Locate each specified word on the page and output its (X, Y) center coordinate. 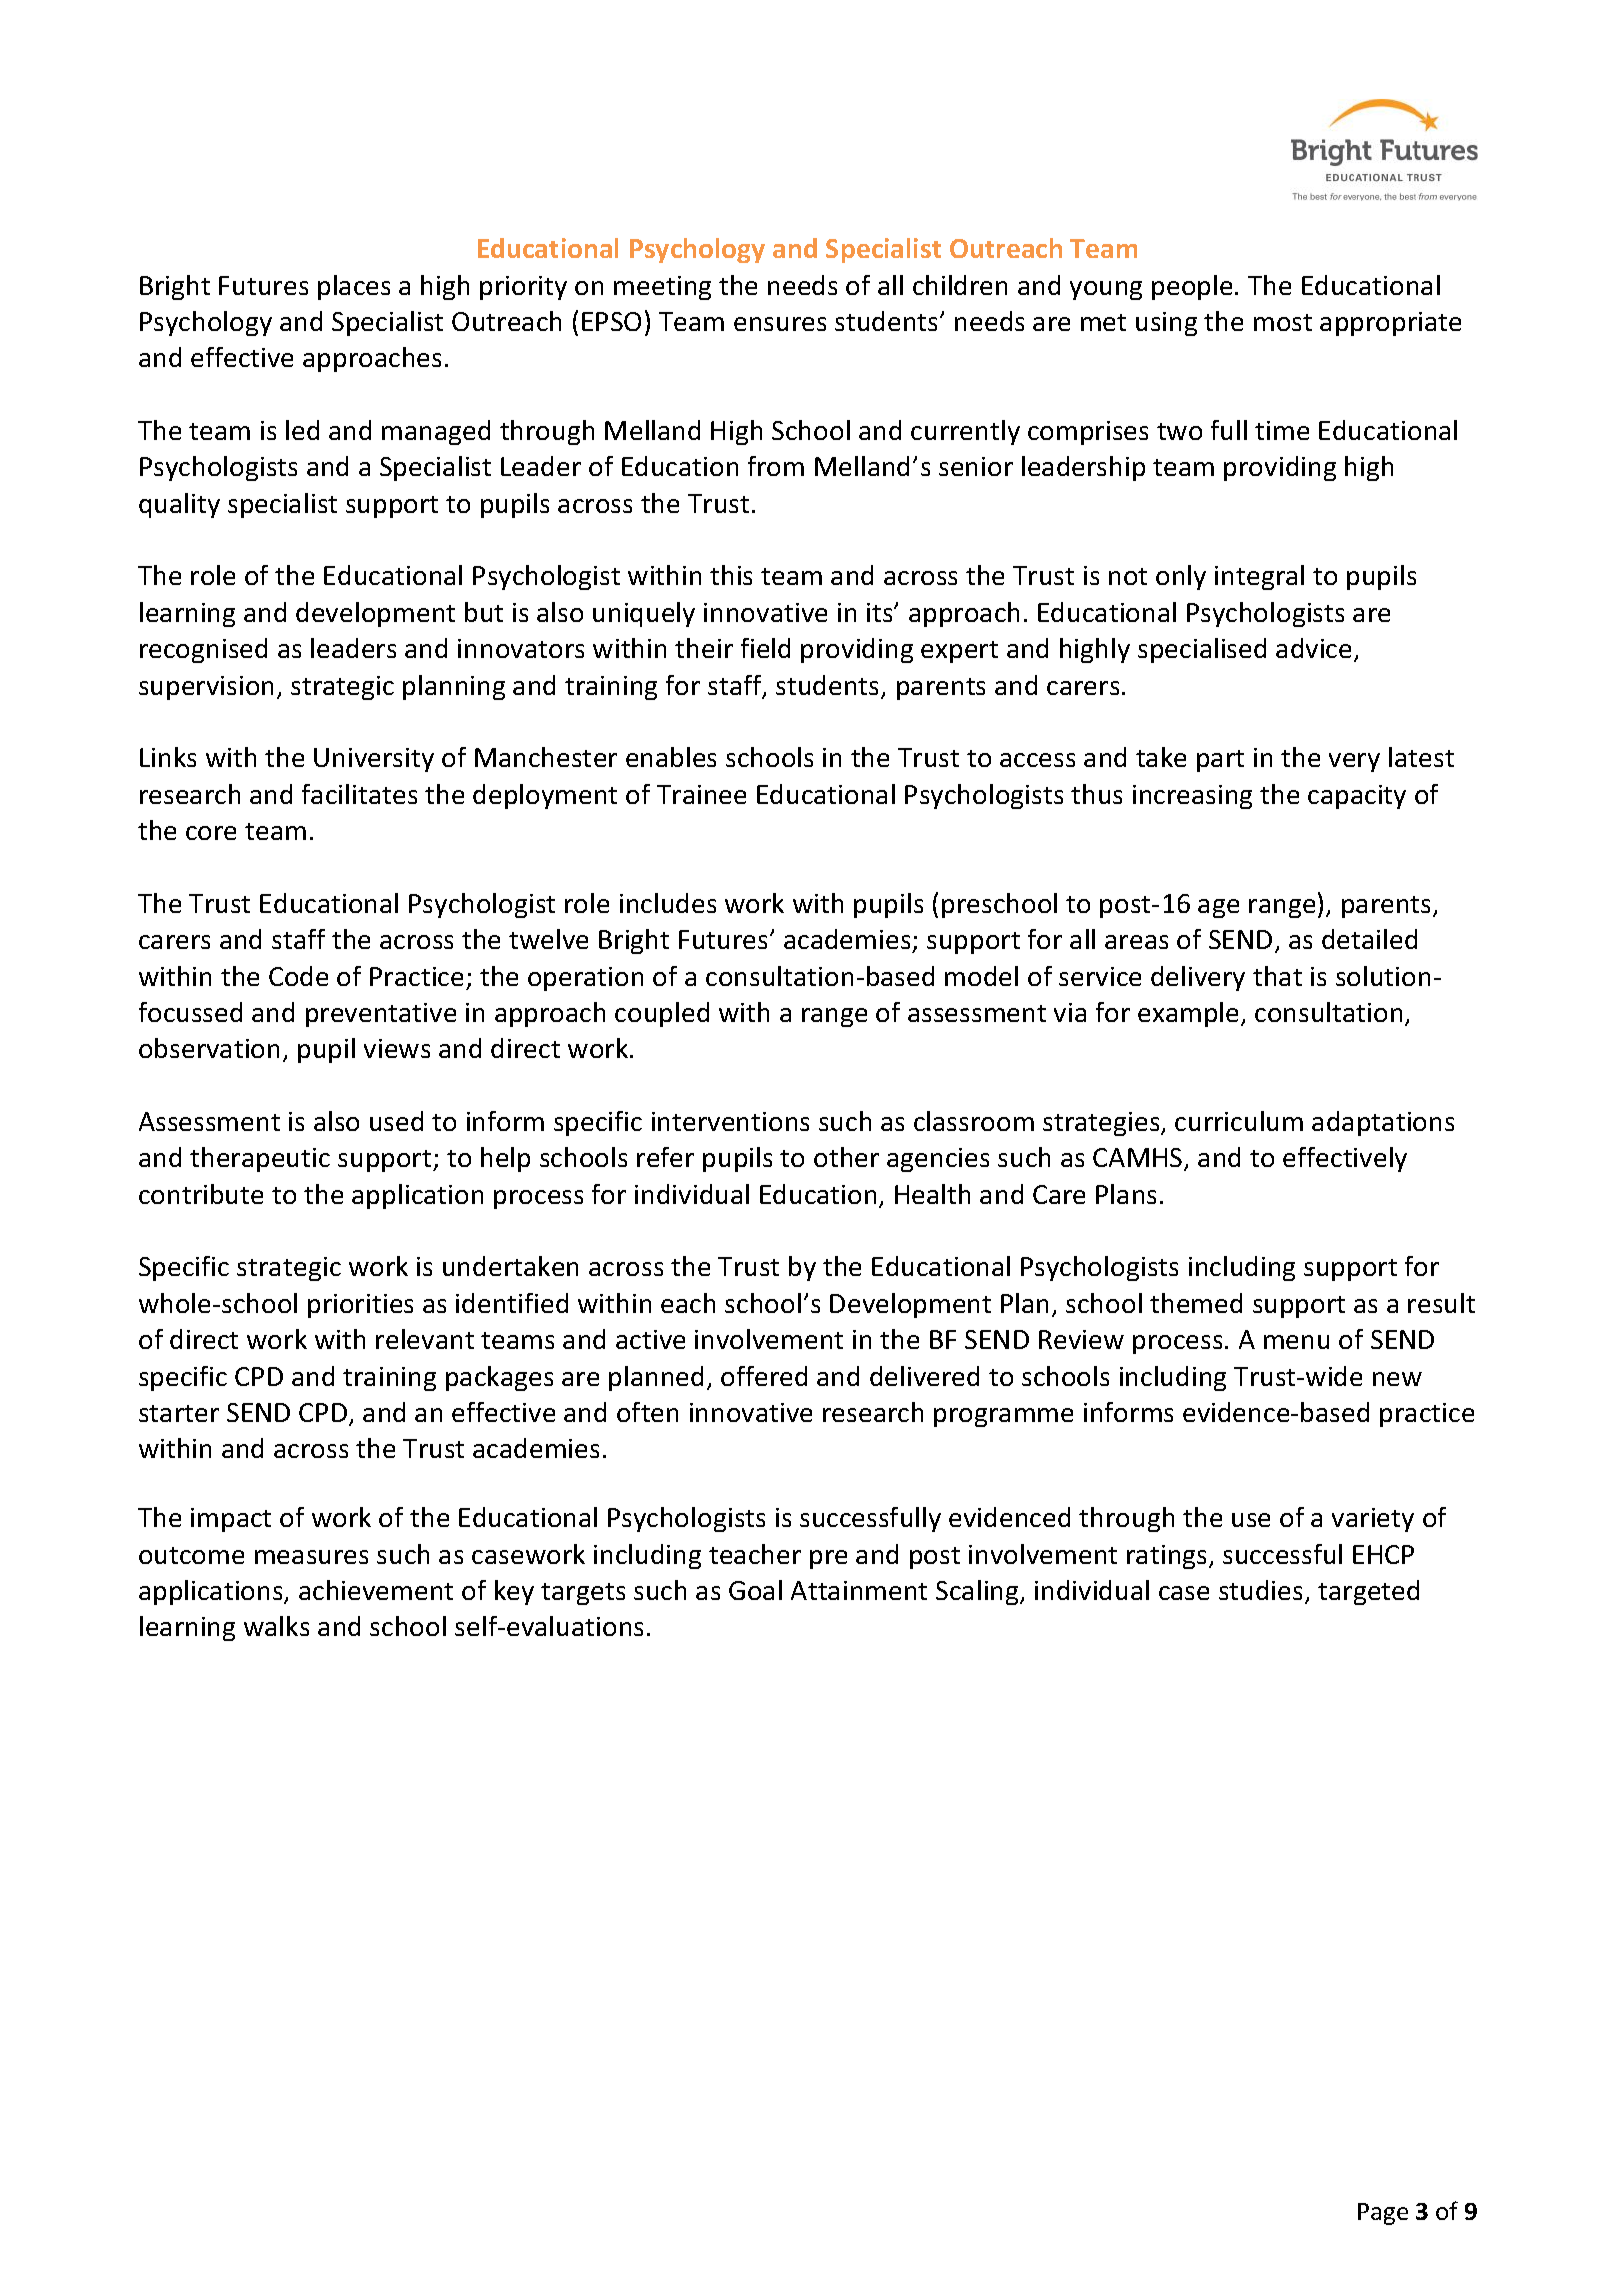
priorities (360, 1306)
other (846, 1157)
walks (276, 1626)
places (354, 287)
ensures (780, 324)
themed (1196, 1303)
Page (1383, 2214)
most (1283, 322)
